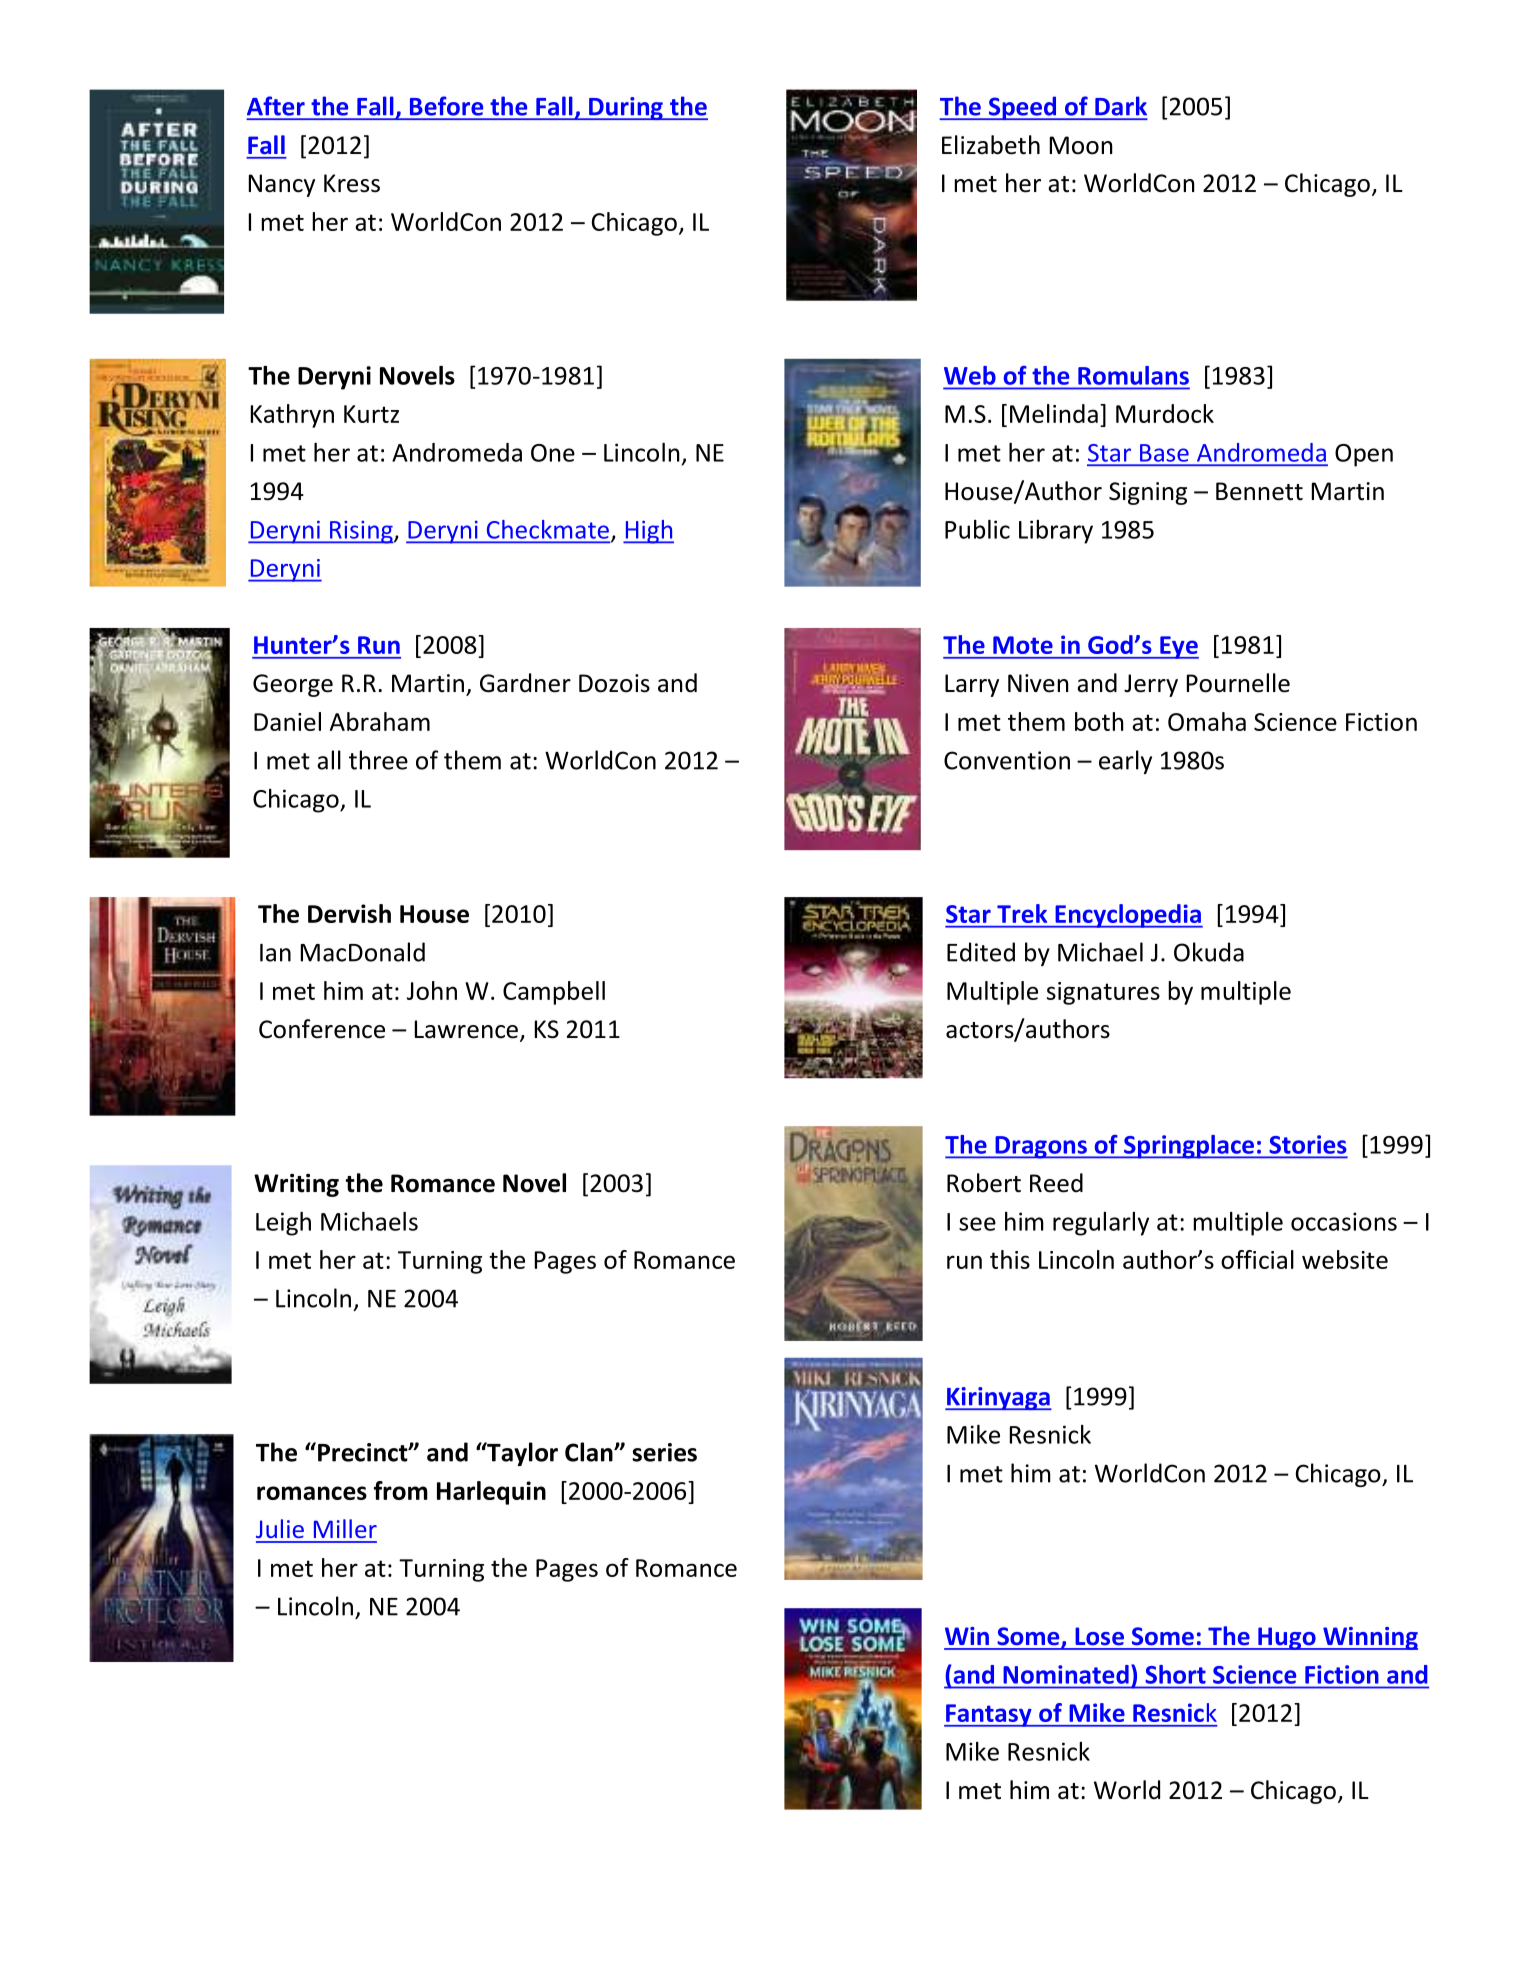  What do you see at coordinates (352, 183) in the document?
I see `Kress` at bounding box center [352, 183].
